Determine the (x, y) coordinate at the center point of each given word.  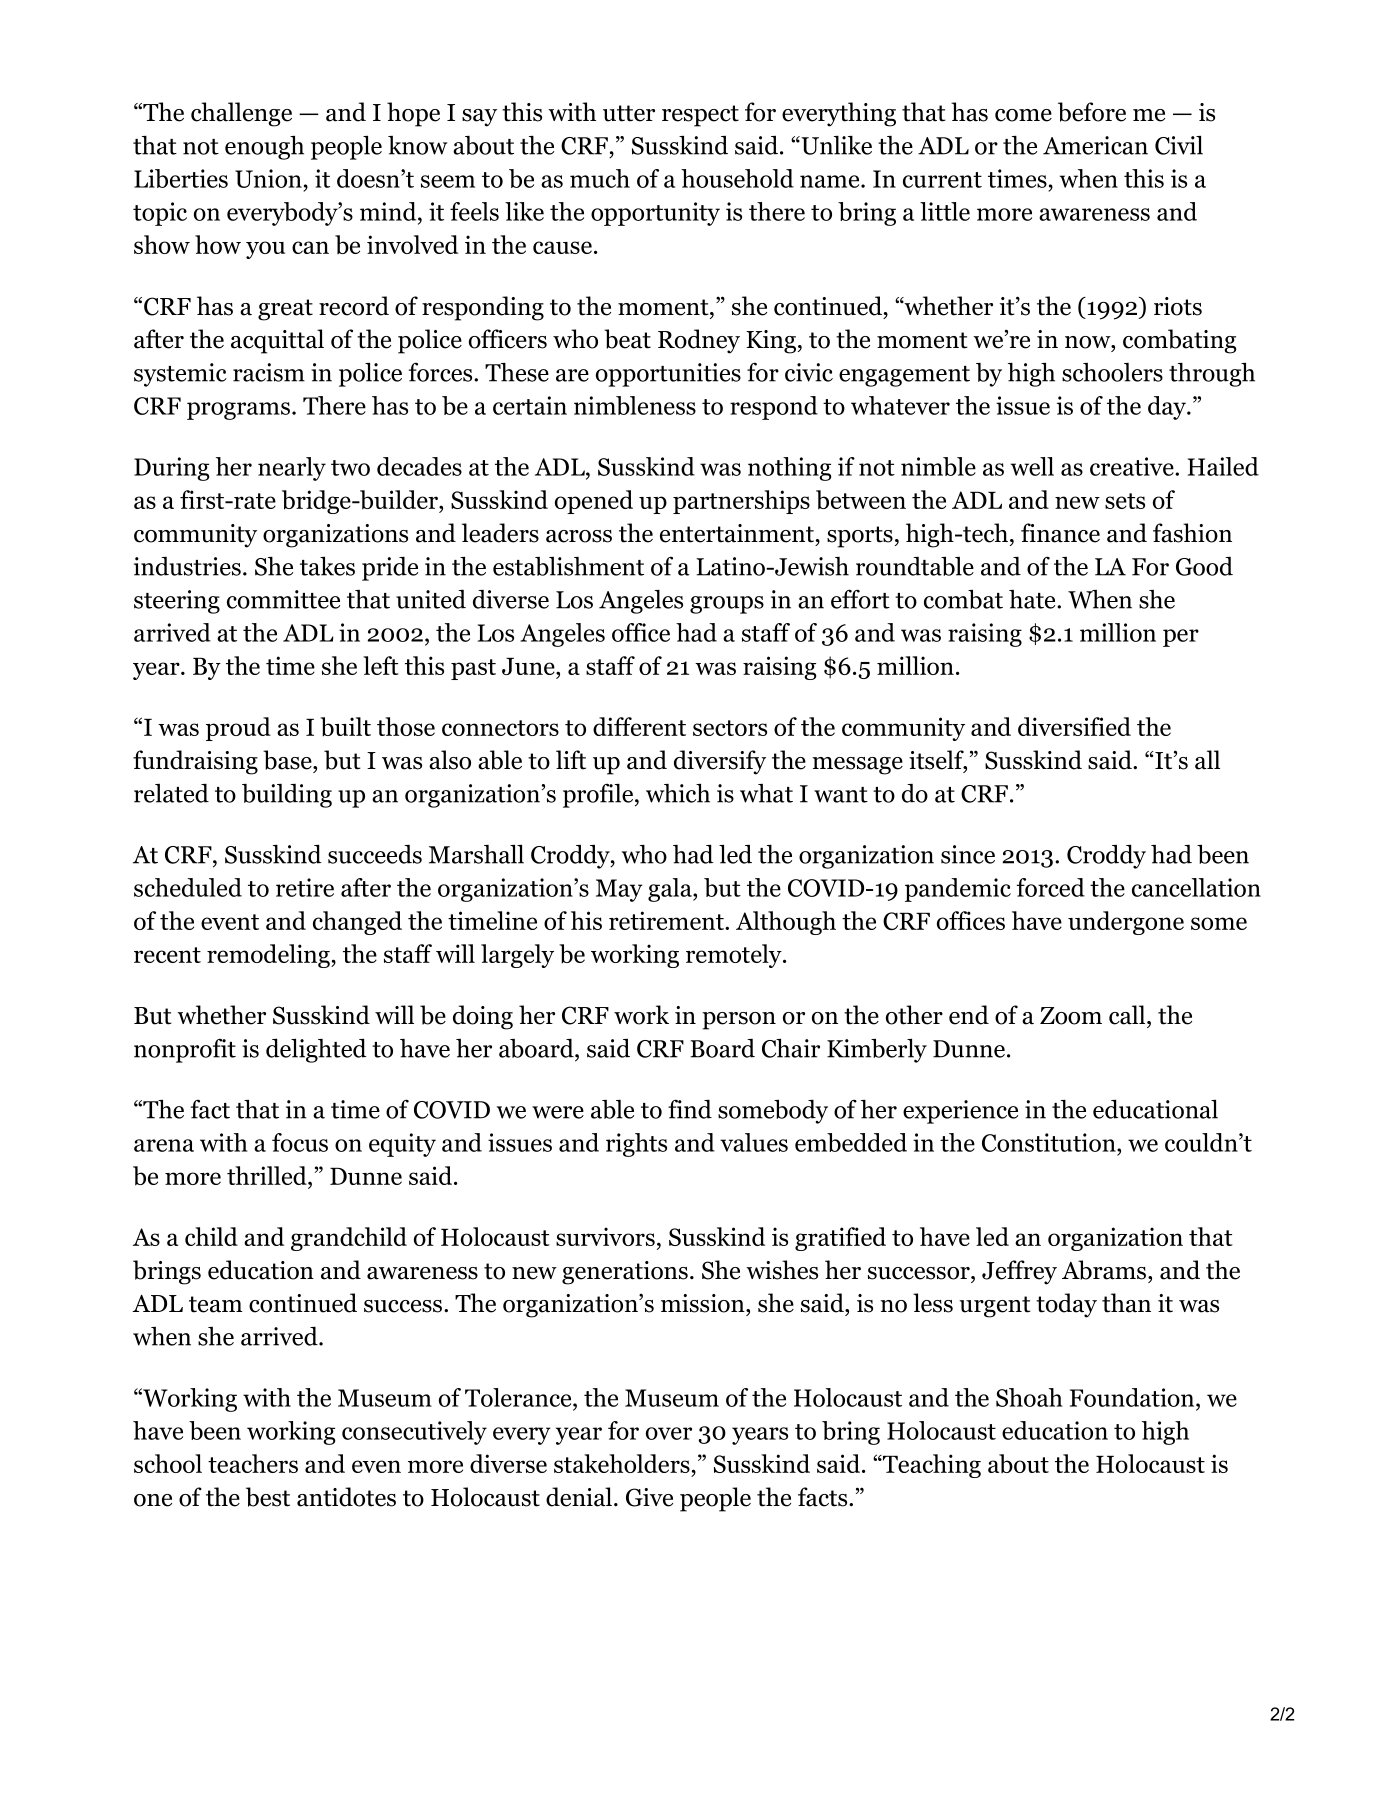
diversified (1074, 726)
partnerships (741, 502)
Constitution (1050, 1142)
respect (700, 116)
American (1095, 145)
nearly (292, 469)
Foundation (1133, 1397)
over (669, 1433)
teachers (253, 1463)
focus (300, 1142)
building (287, 796)
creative (1133, 466)
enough (264, 147)
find (690, 1109)
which (678, 793)
